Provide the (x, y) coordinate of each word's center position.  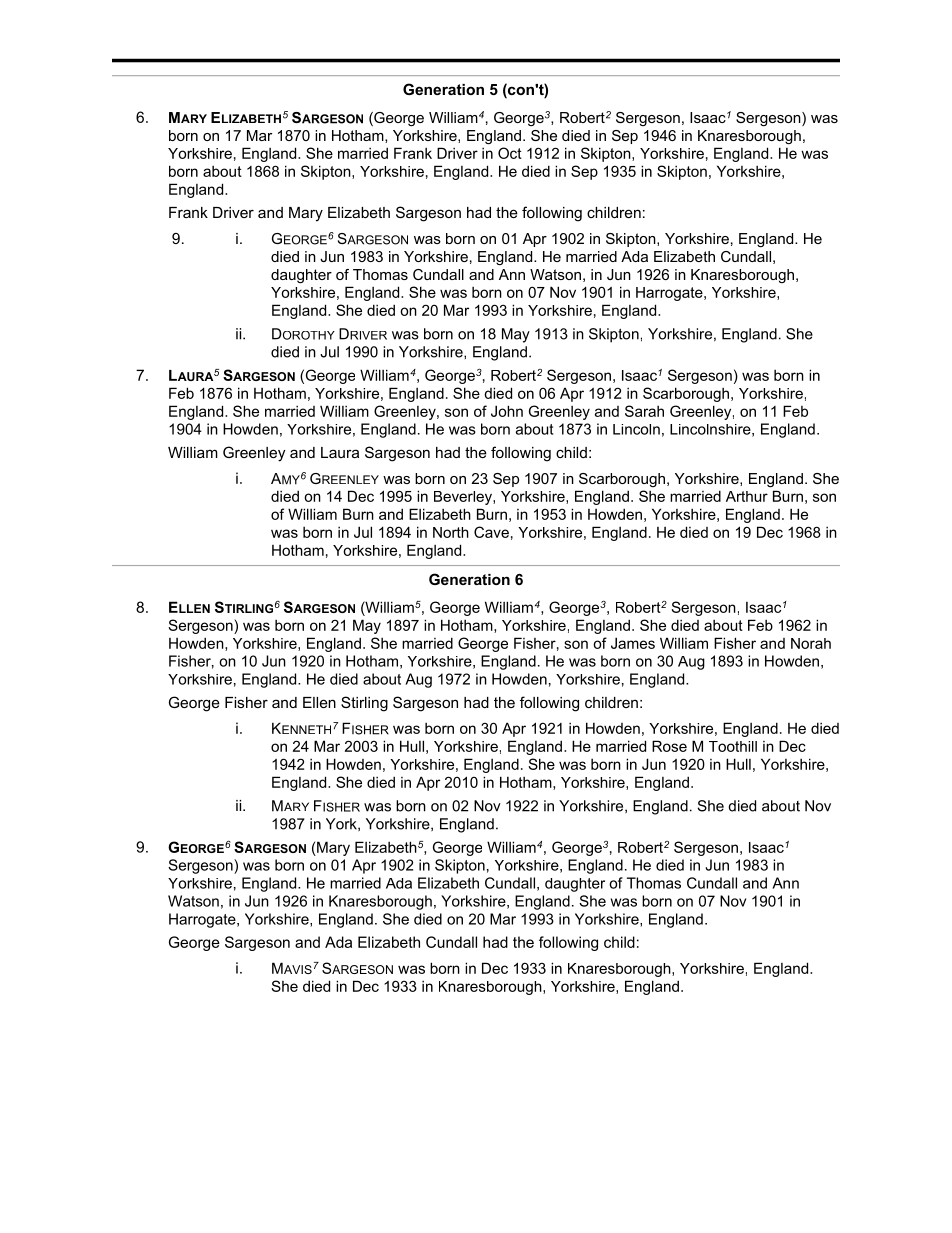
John (507, 411)
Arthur (747, 496)
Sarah (644, 411)
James (633, 643)
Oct (510, 153)
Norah (811, 643)
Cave (491, 532)
